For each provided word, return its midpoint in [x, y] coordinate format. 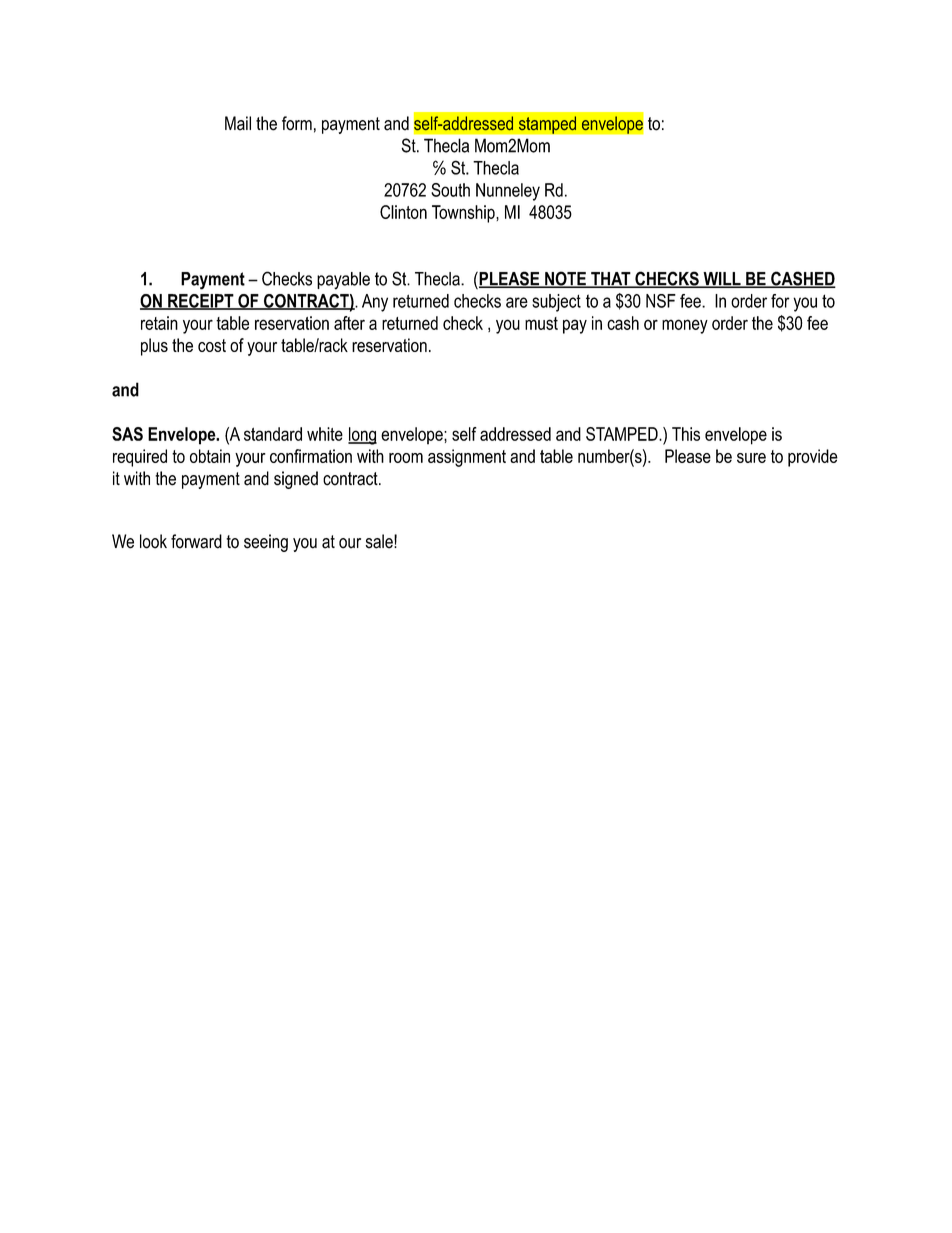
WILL [722, 280]
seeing [266, 543]
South [450, 190]
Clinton [403, 212]
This [686, 434]
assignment [467, 458]
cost [212, 345]
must [541, 323]
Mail [238, 123]
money [685, 326]
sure [751, 458]
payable [343, 281]
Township [464, 214]
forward [196, 541]
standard [273, 434]
